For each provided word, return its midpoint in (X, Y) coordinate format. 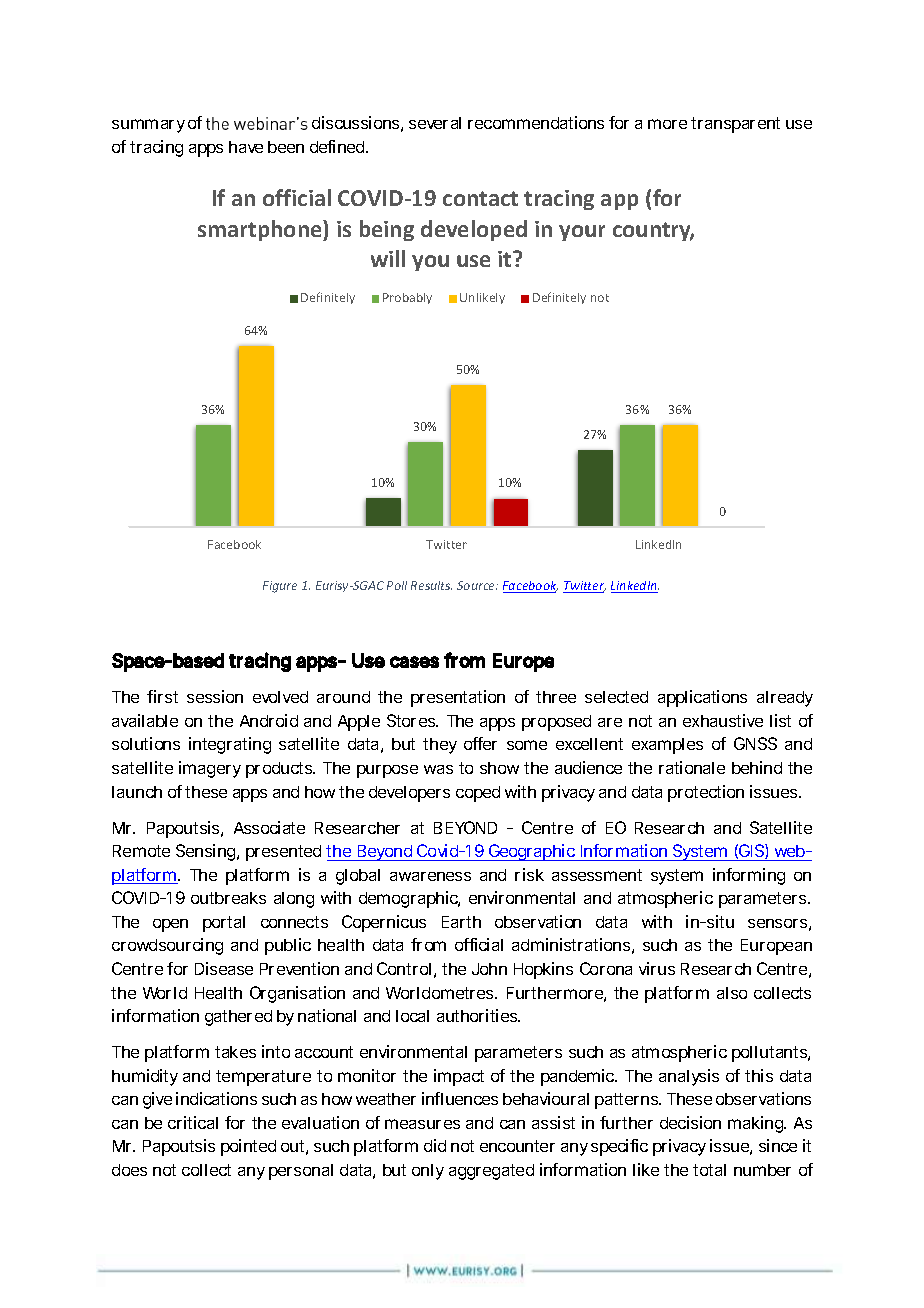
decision (690, 1122)
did (435, 1145)
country (653, 231)
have (246, 147)
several (435, 123)
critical (193, 1122)
